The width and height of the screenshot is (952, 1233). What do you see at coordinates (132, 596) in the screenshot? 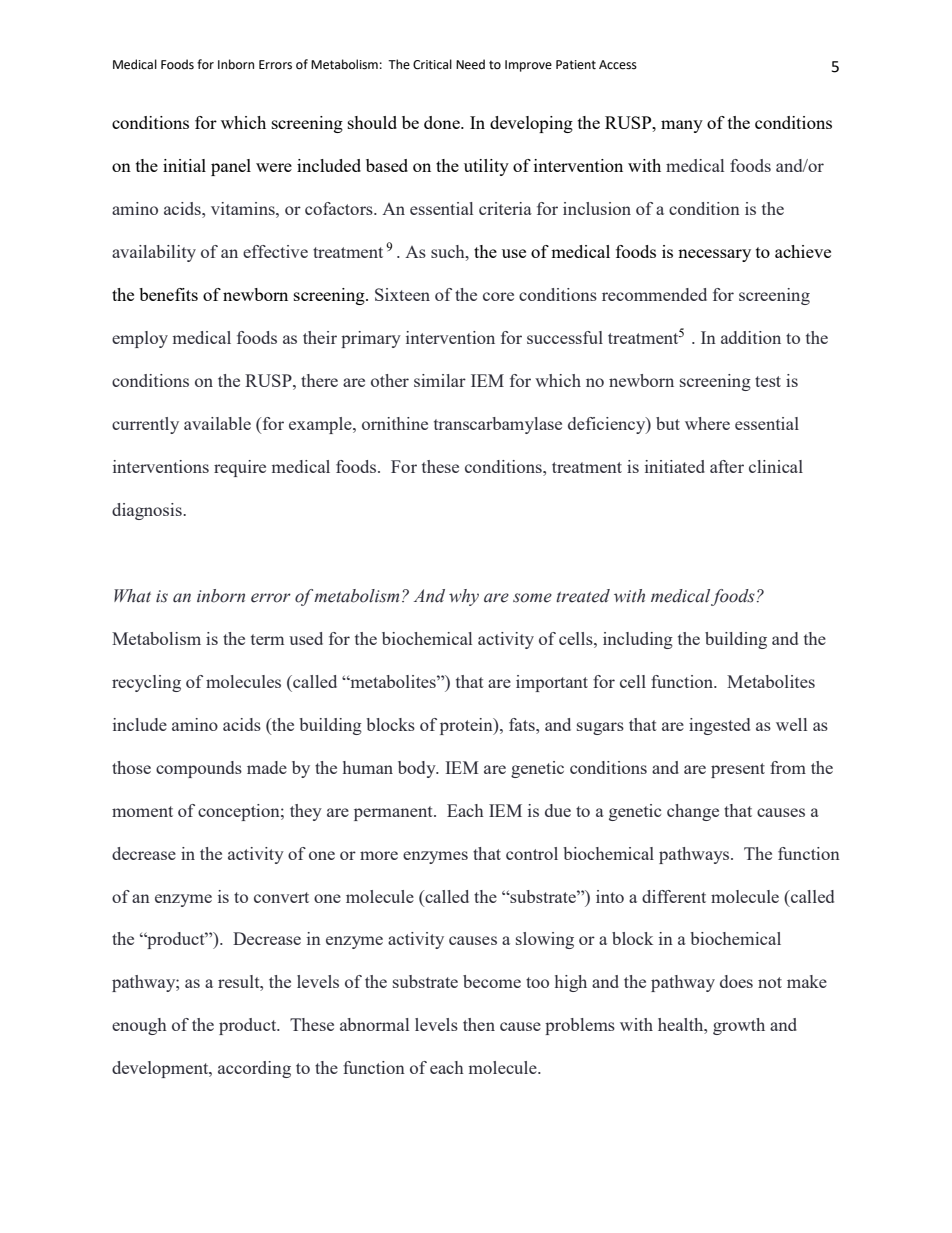
I see `What` at bounding box center [132, 596].
